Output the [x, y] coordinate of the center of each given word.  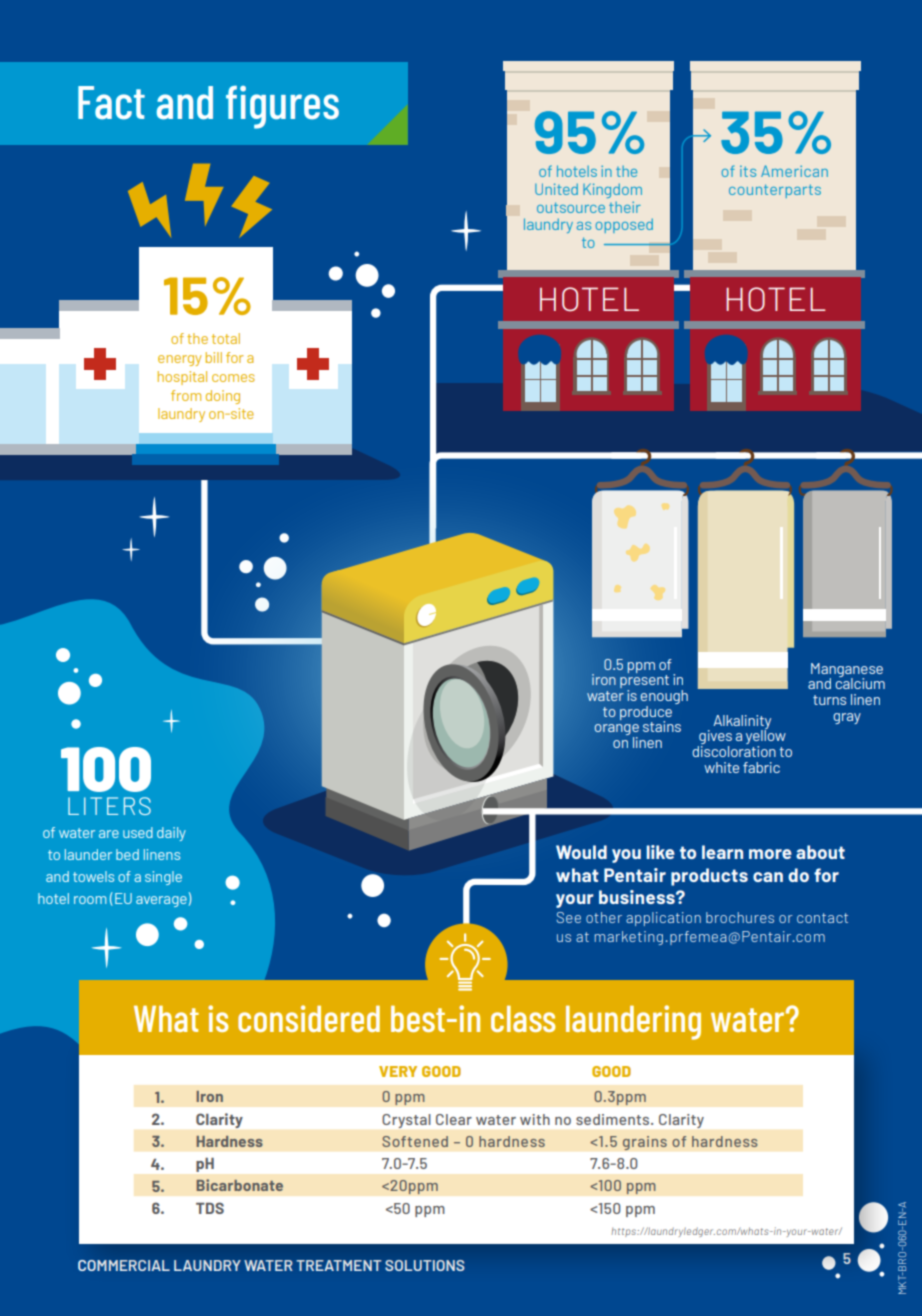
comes [233, 378]
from [186, 395]
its [748, 171]
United [556, 189]
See [568, 917]
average [161, 901]
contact [822, 918]
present [644, 683]
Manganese [847, 671]
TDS [210, 1208]
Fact [111, 103]
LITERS [109, 806]
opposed [624, 225]
